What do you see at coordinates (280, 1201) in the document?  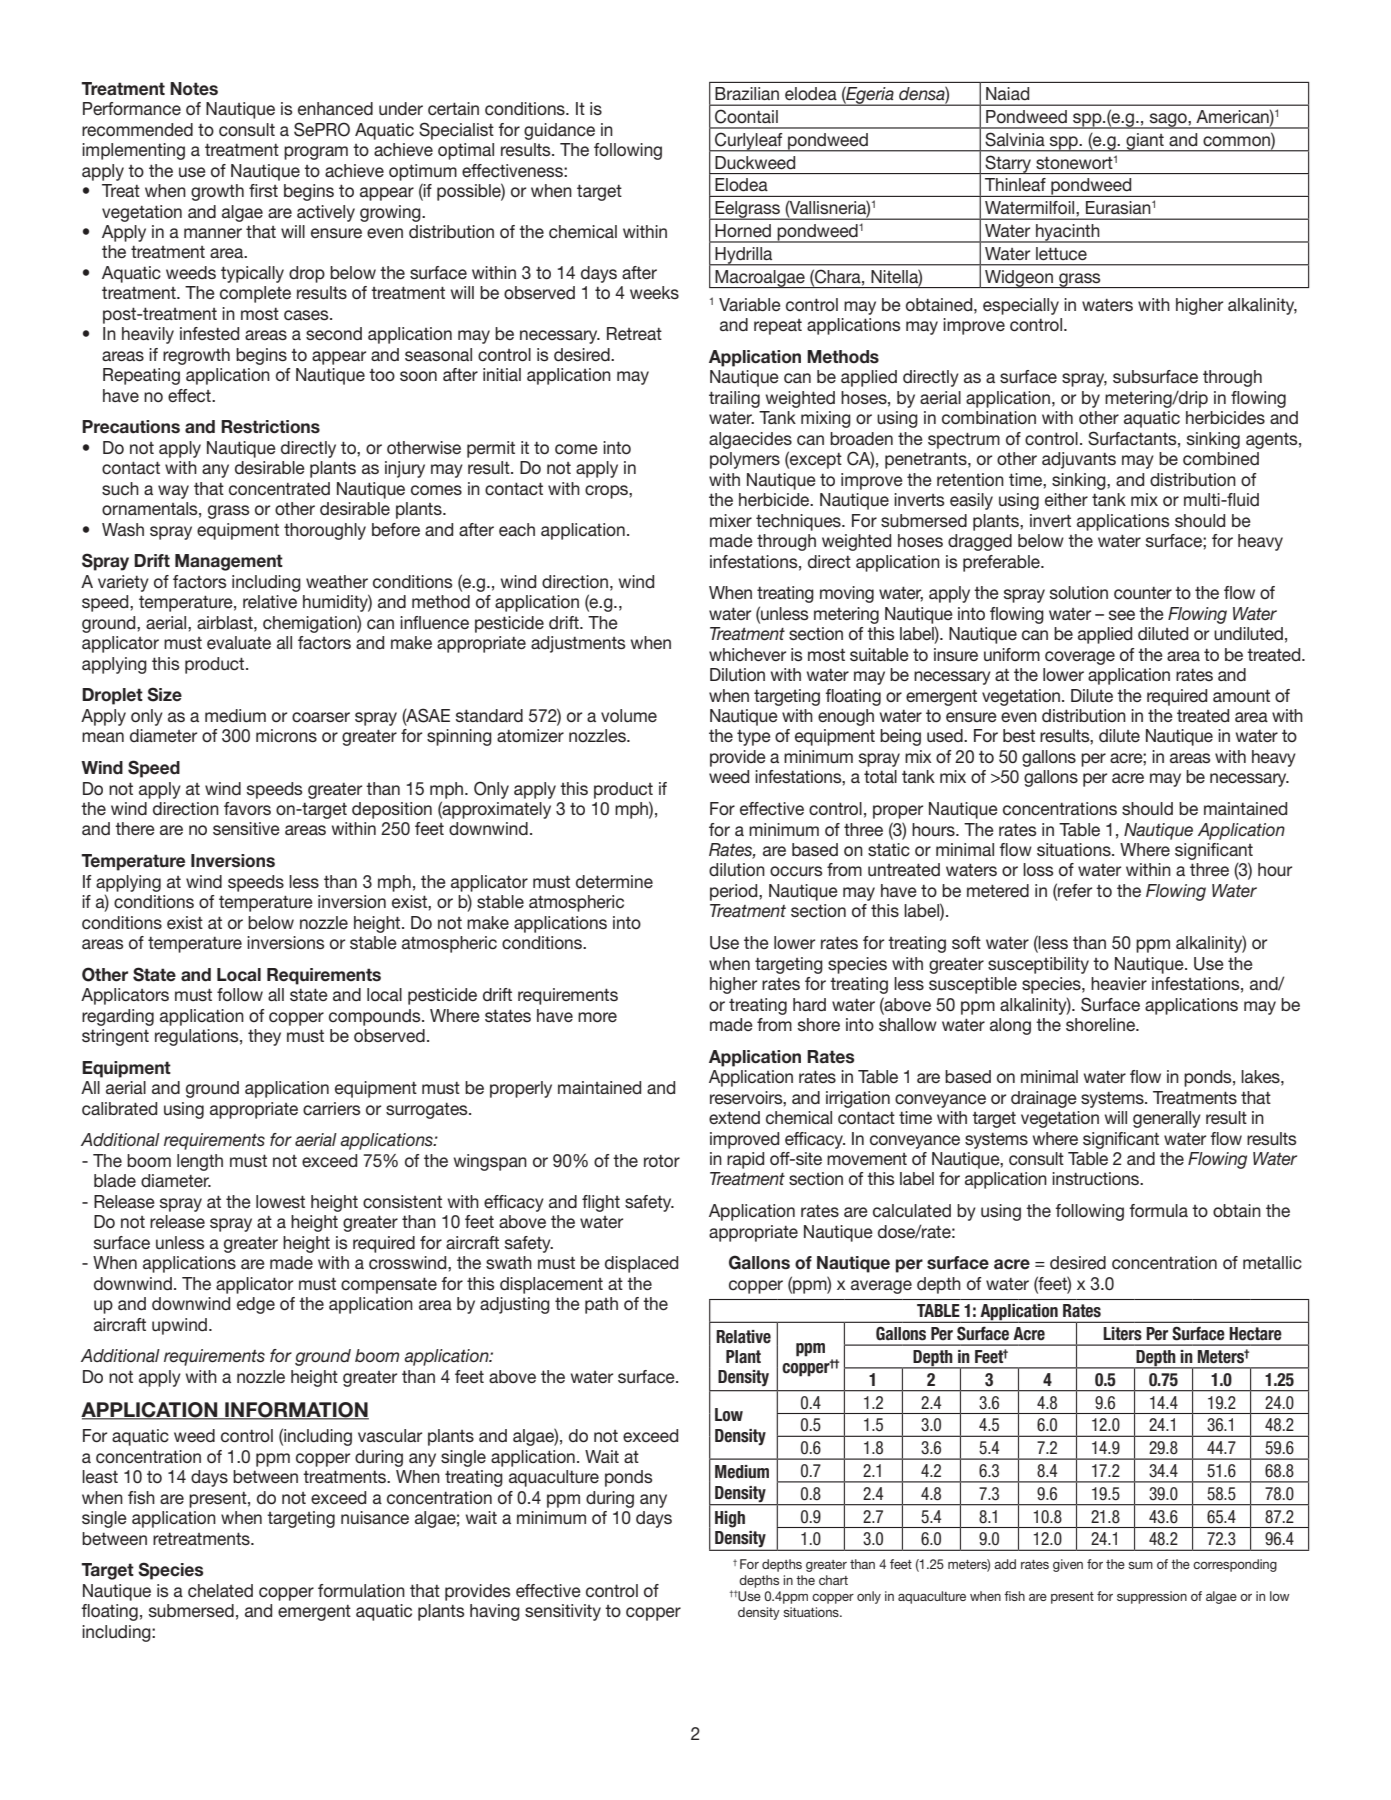 I see `lowest` at bounding box center [280, 1201].
